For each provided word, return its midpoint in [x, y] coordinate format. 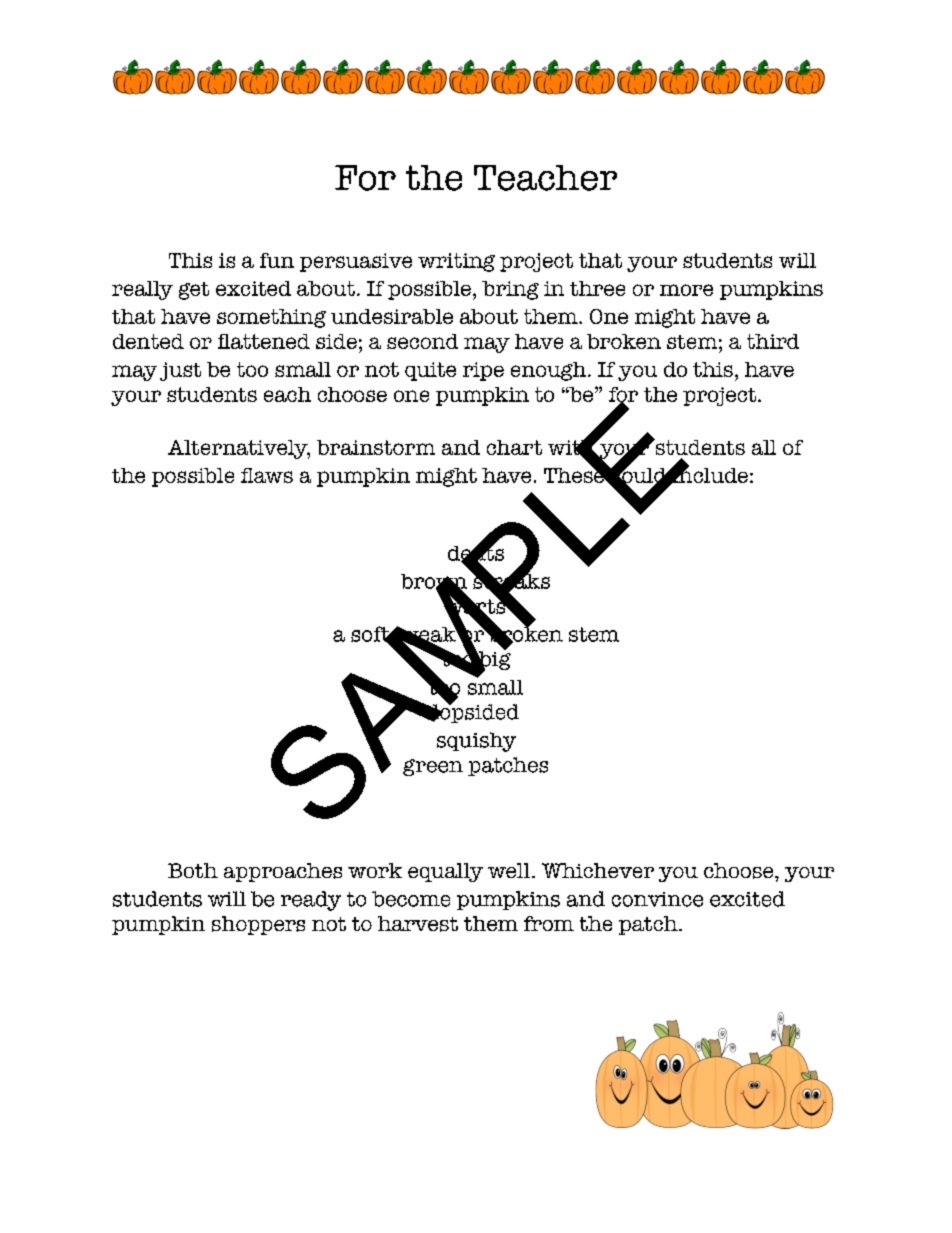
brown [434, 582]
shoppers [258, 925]
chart [514, 447]
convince [657, 899]
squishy [476, 742]
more [686, 290]
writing [456, 262]
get [194, 291]
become [411, 899]
